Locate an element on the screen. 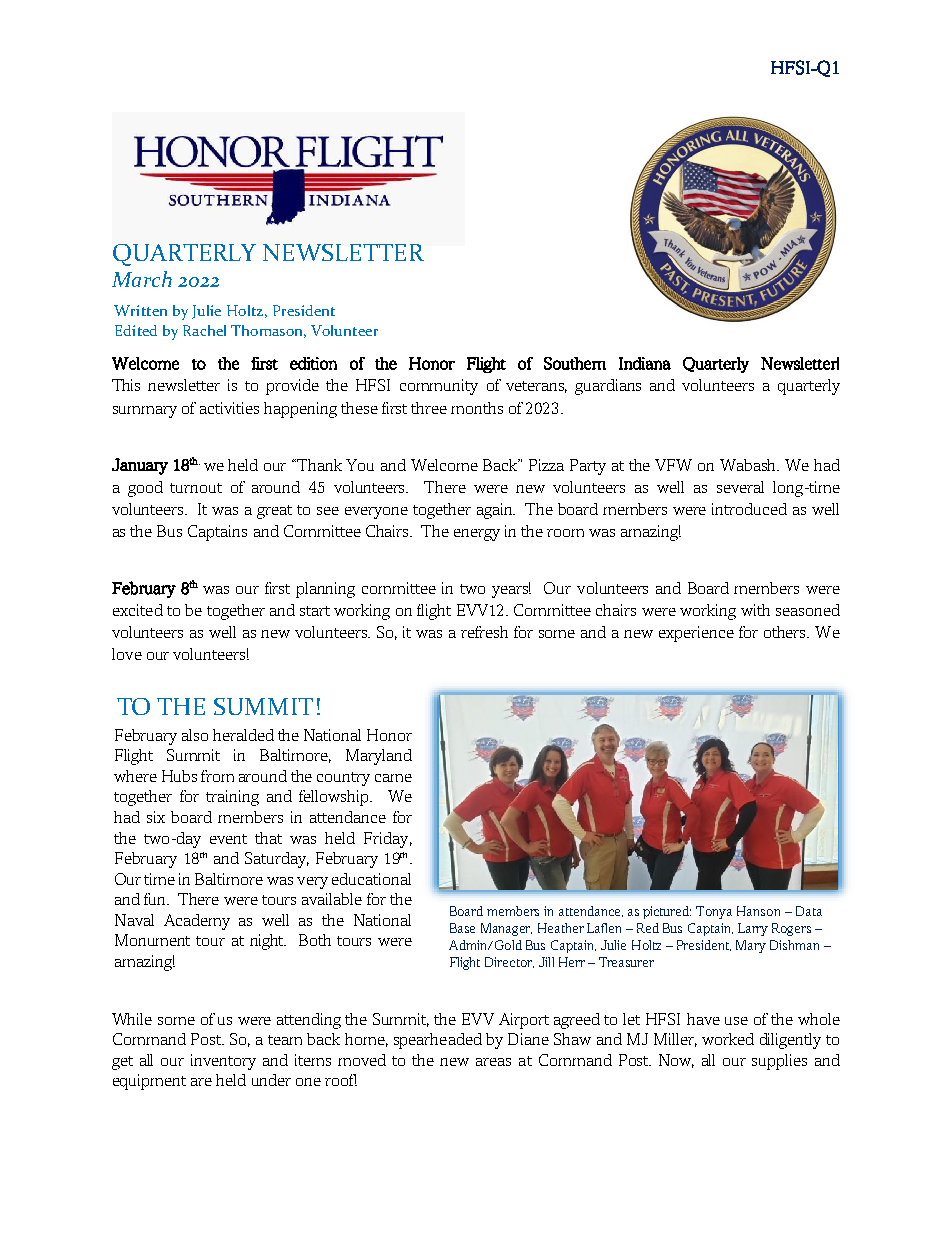 The image size is (952, 1233). Rachel is located at coordinates (204, 330).
